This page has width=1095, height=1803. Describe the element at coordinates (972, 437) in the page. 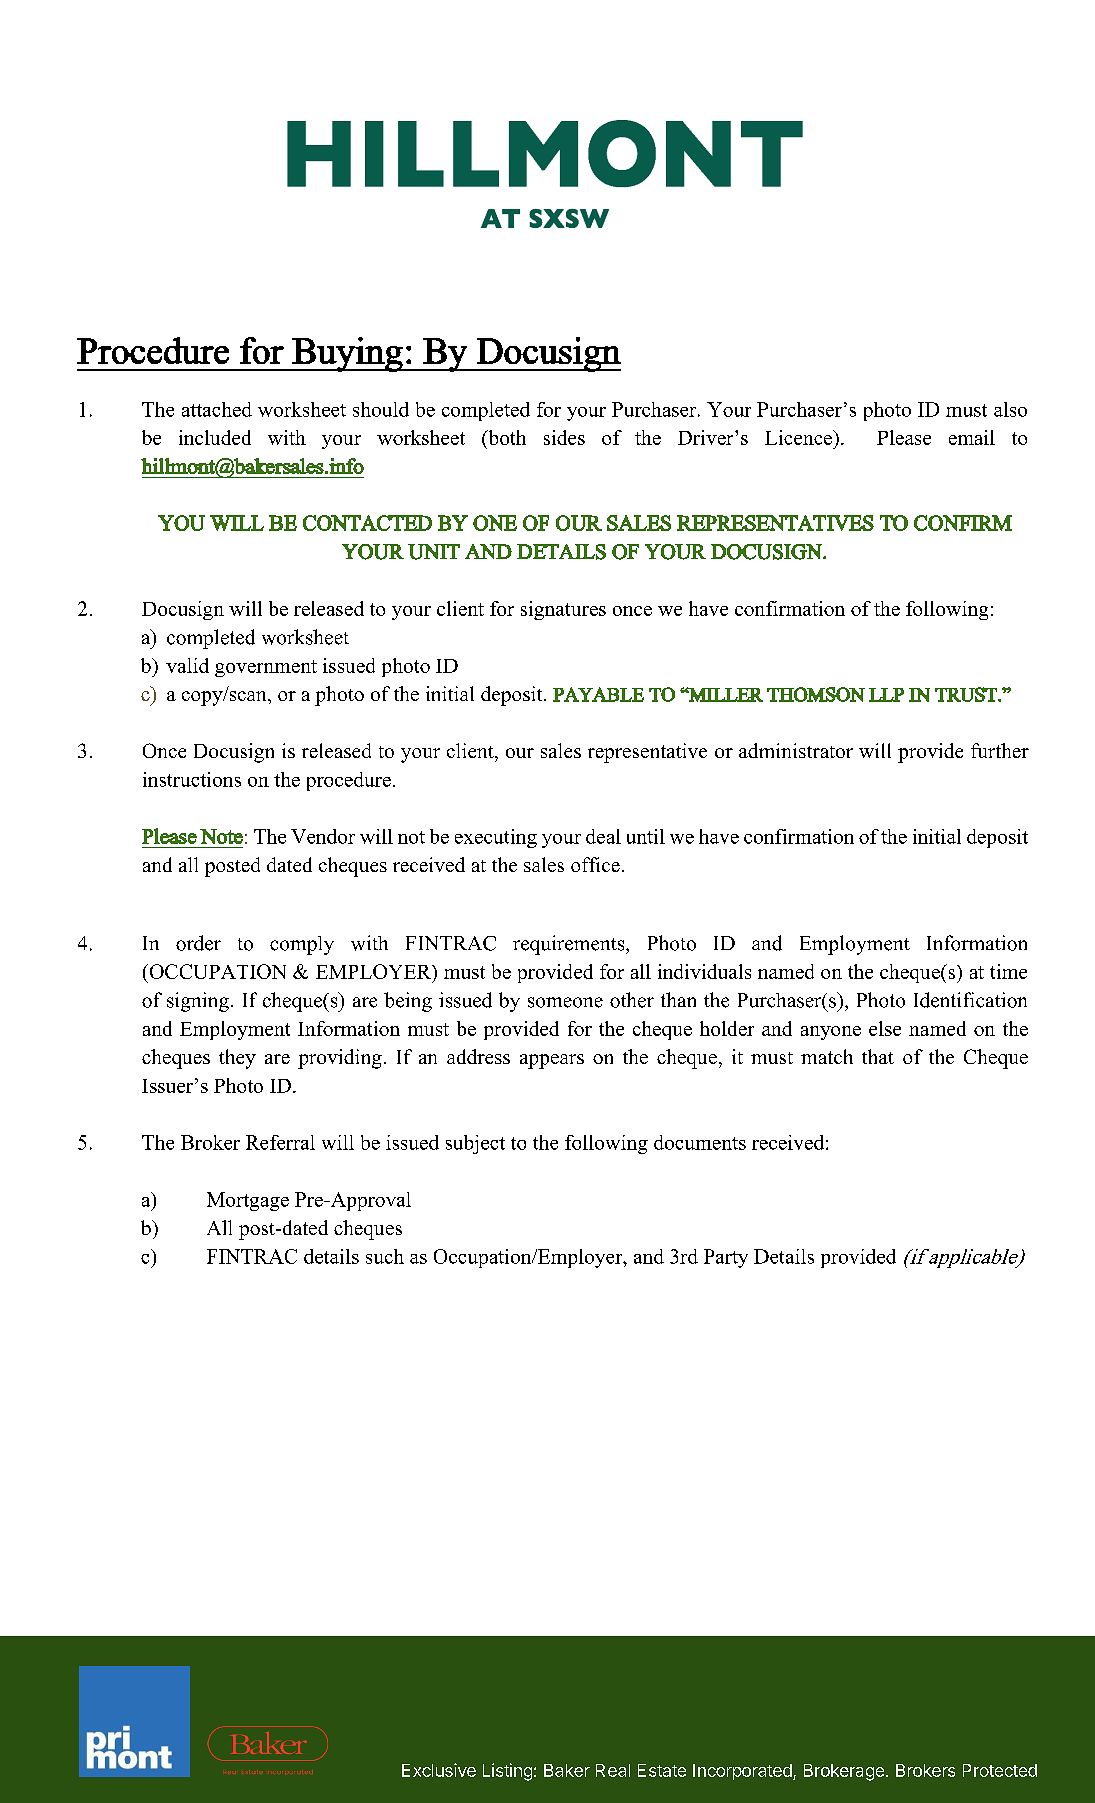

I see `email` at that location.
